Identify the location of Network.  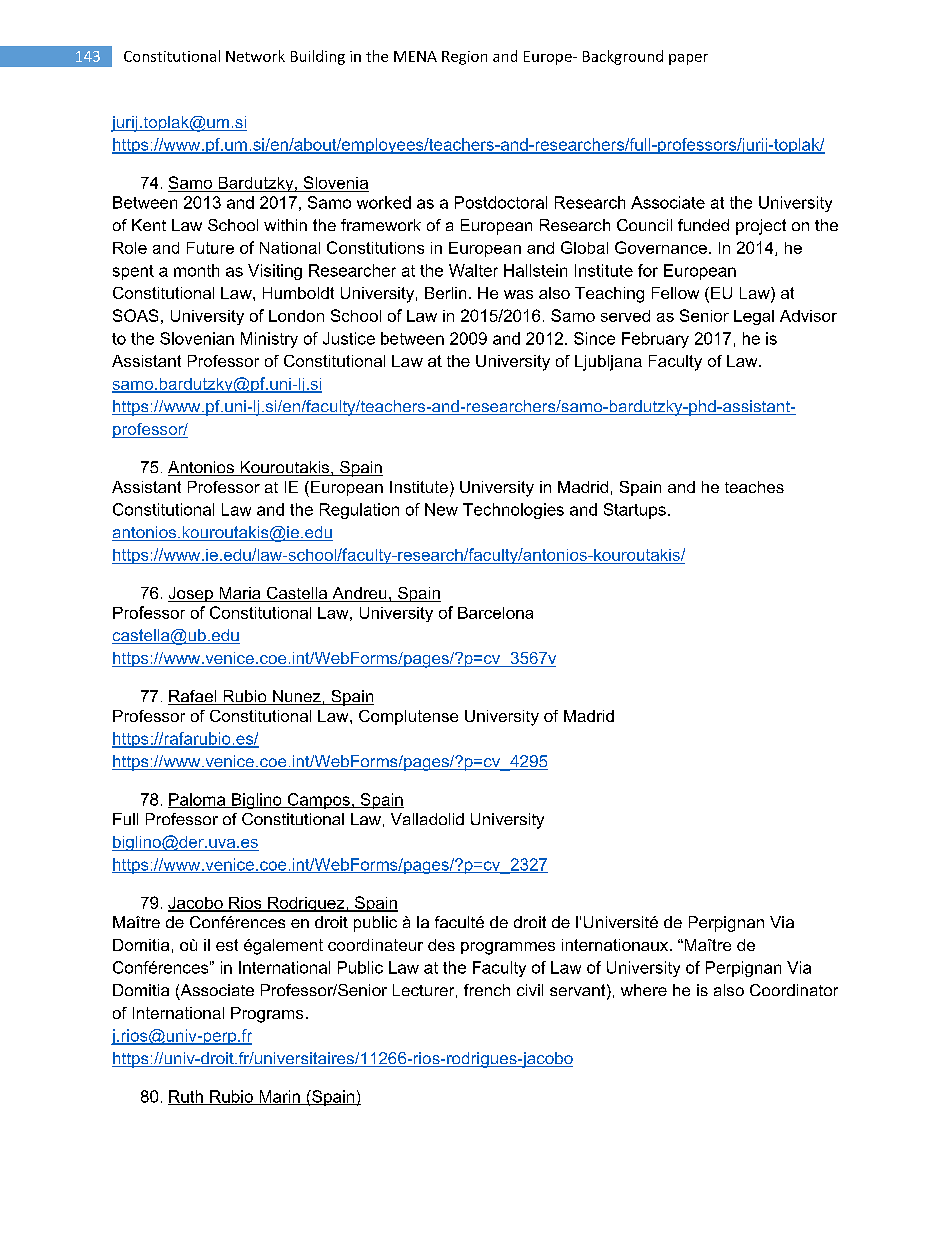
(255, 56).
